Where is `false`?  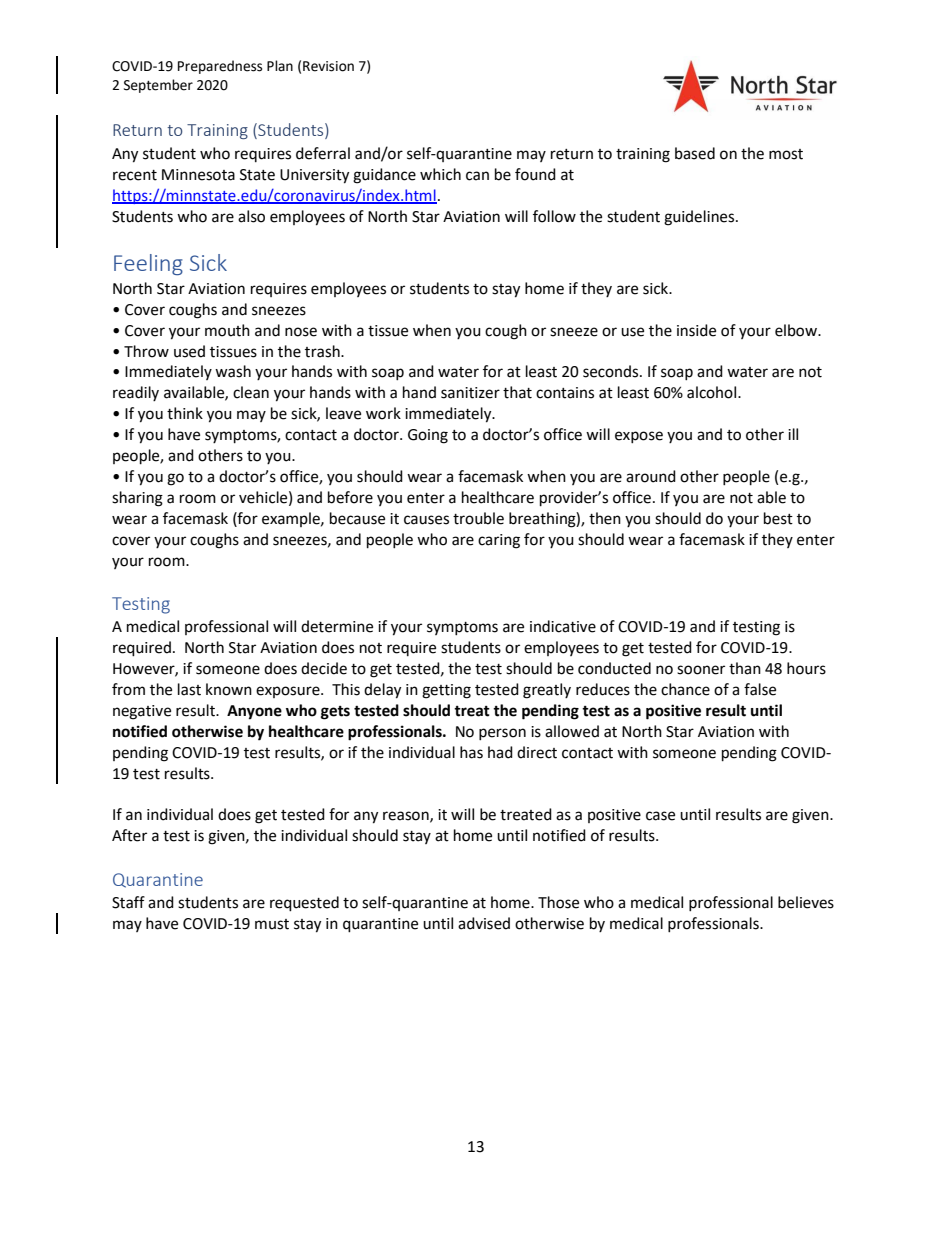 false is located at coordinates (760, 689).
